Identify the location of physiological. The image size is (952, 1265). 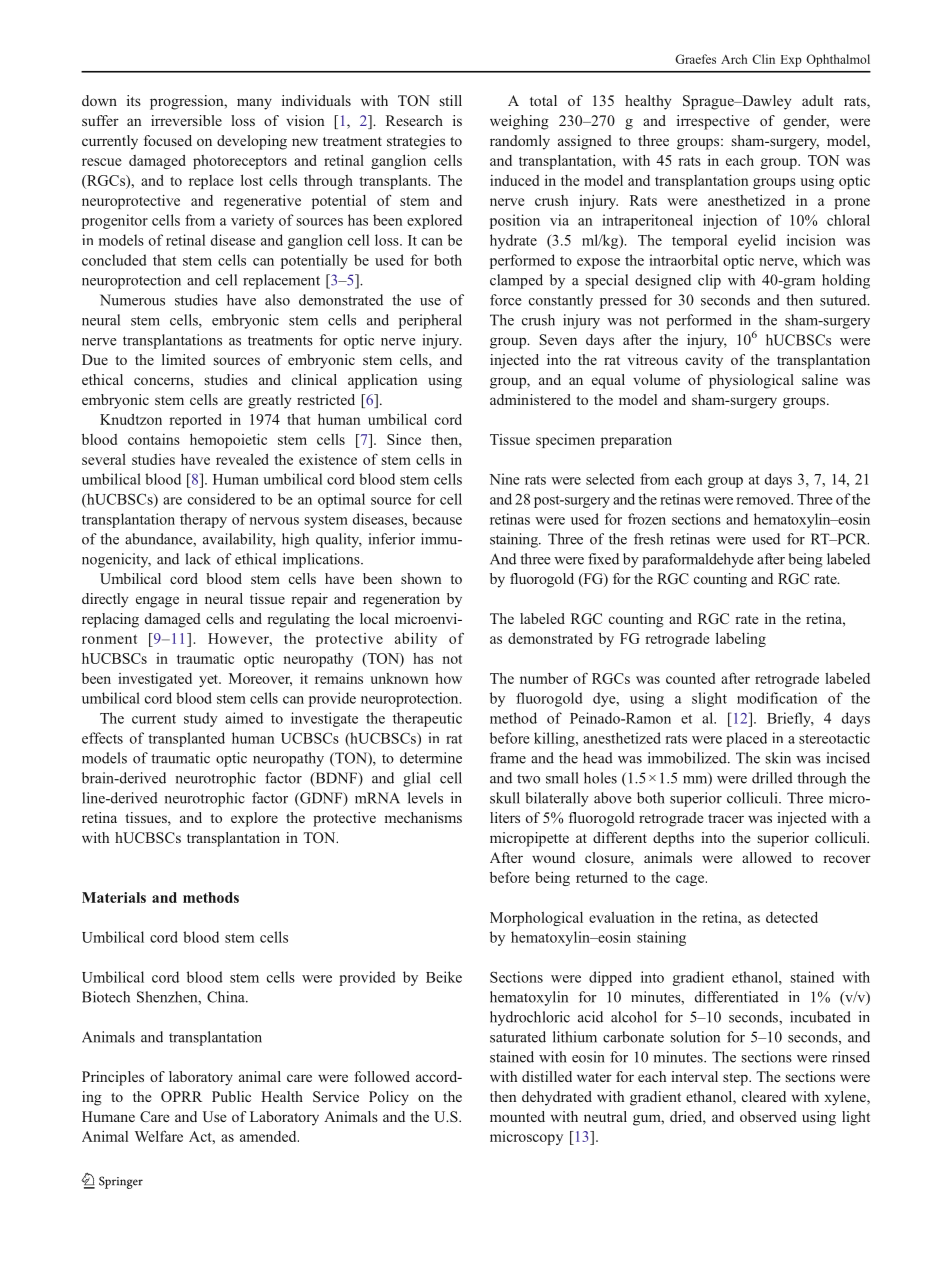
(751, 381).
